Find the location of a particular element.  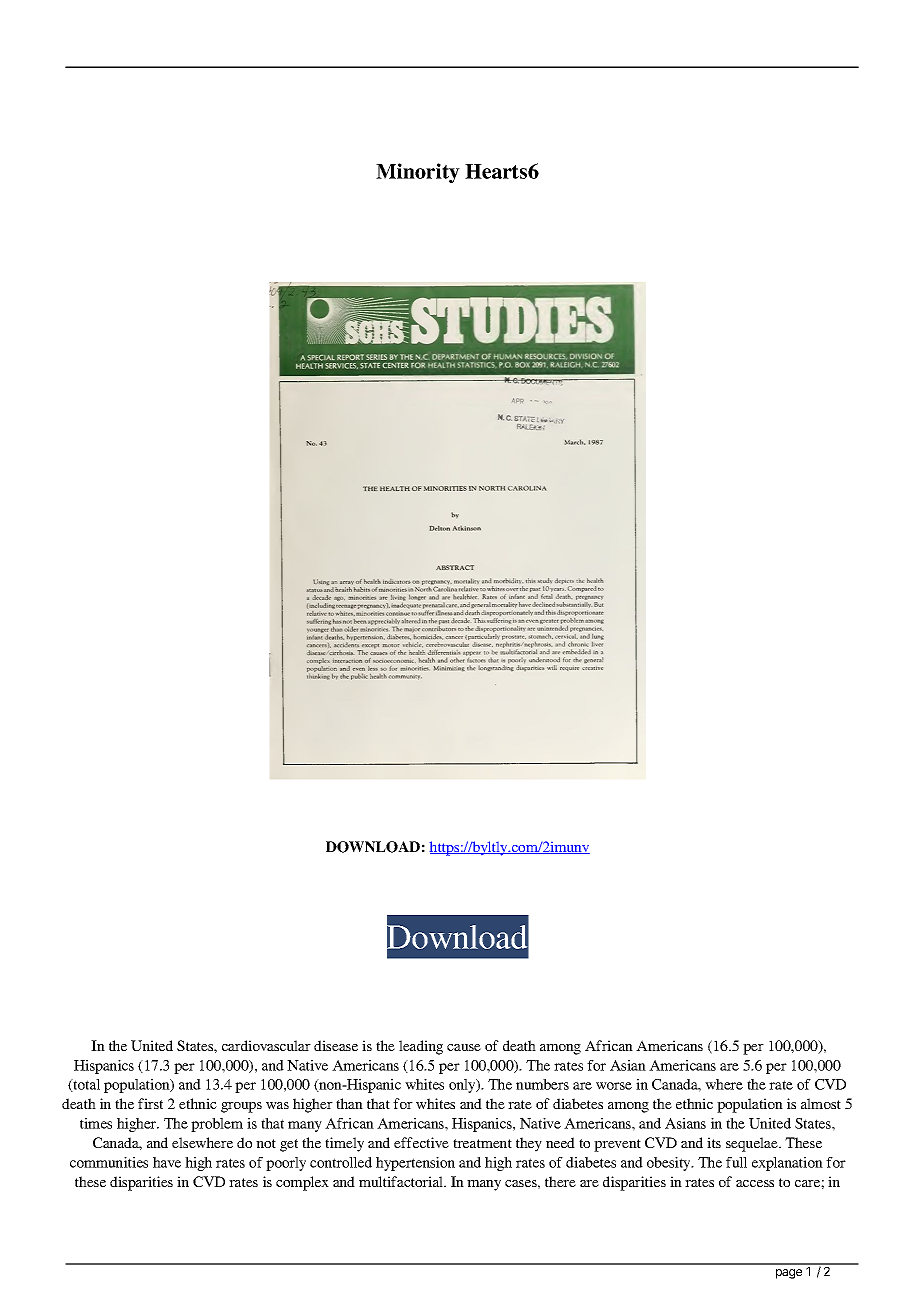

cardiovascular is located at coordinates (266, 1045).
